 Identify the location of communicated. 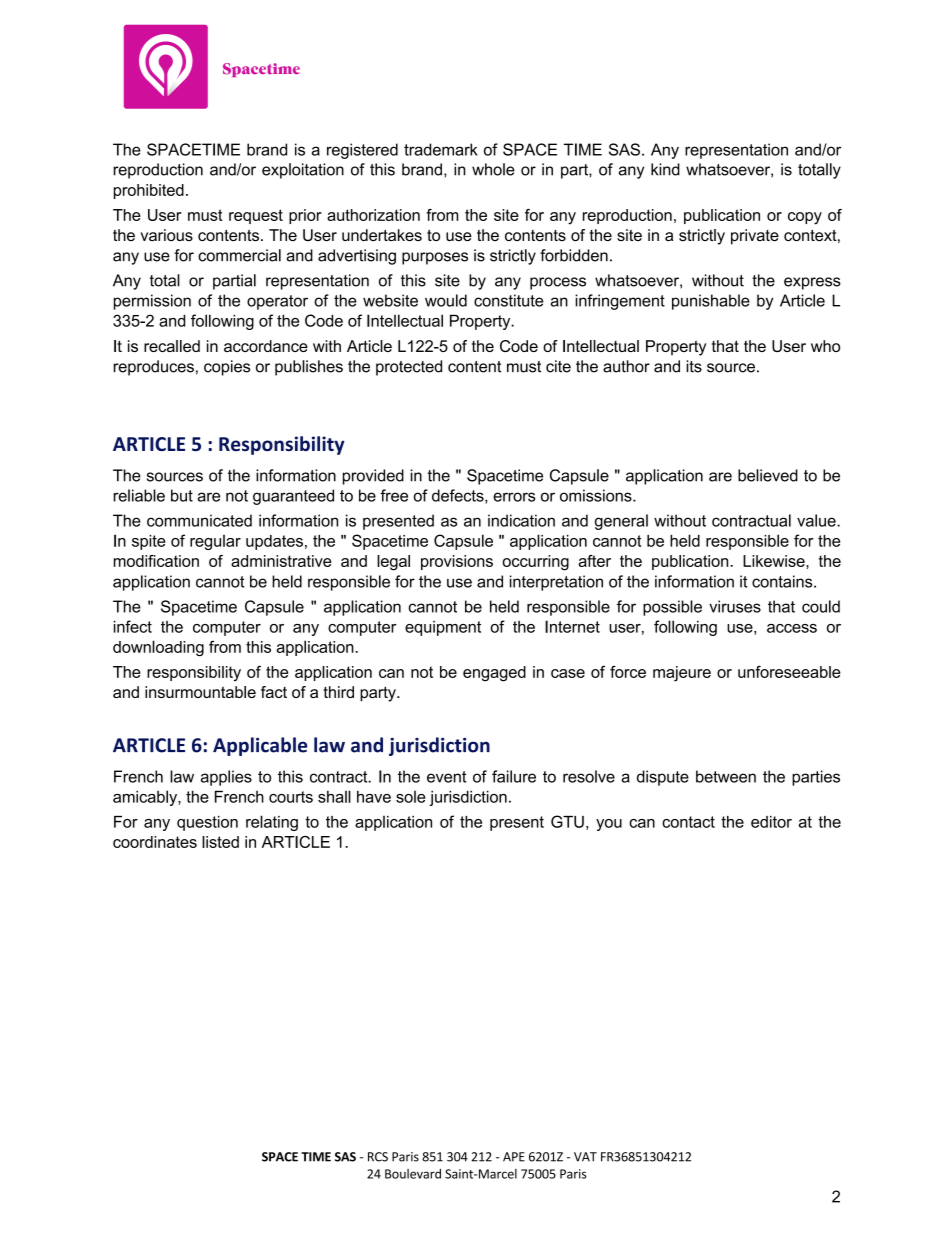
(199, 520).
